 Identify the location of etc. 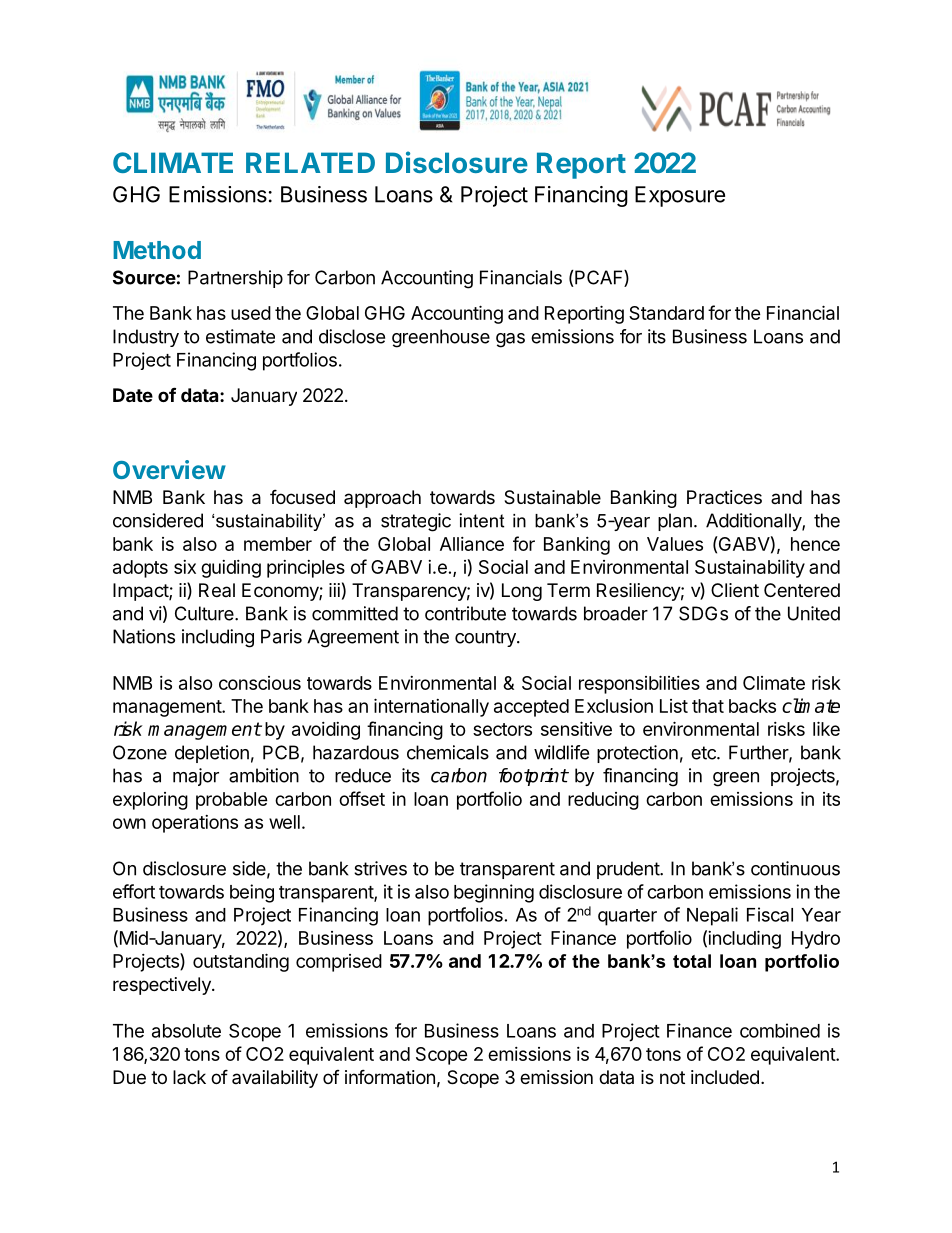
(704, 753).
